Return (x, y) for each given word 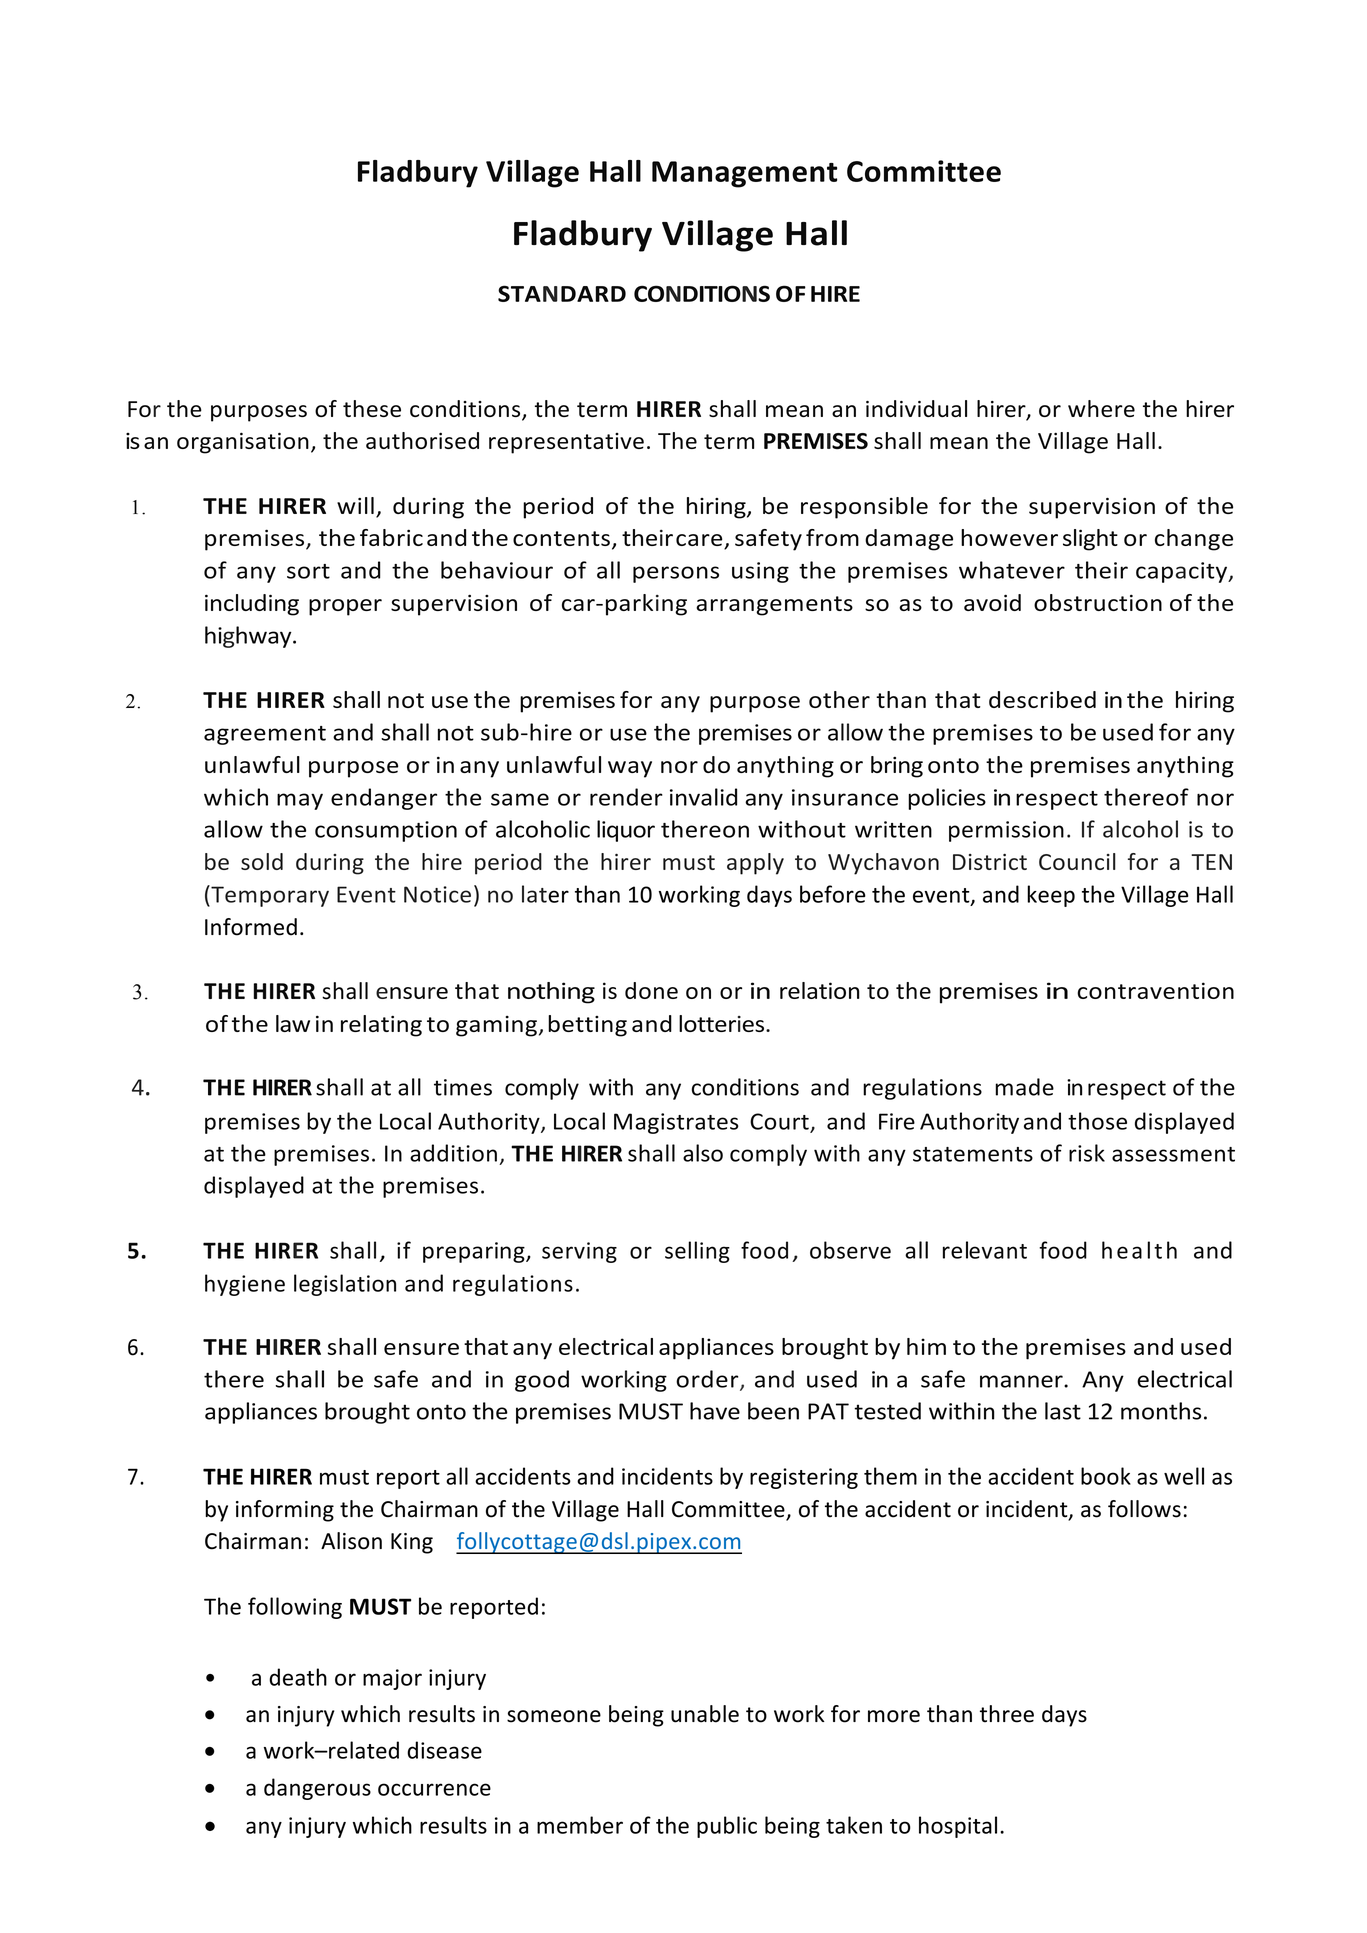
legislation (345, 1285)
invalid (703, 797)
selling (697, 1252)
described (1042, 699)
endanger (384, 799)
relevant (985, 1250)
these (372, 408)
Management (744, 174)
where (1101, 408)
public (727, 1827)
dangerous (317, 1789)
